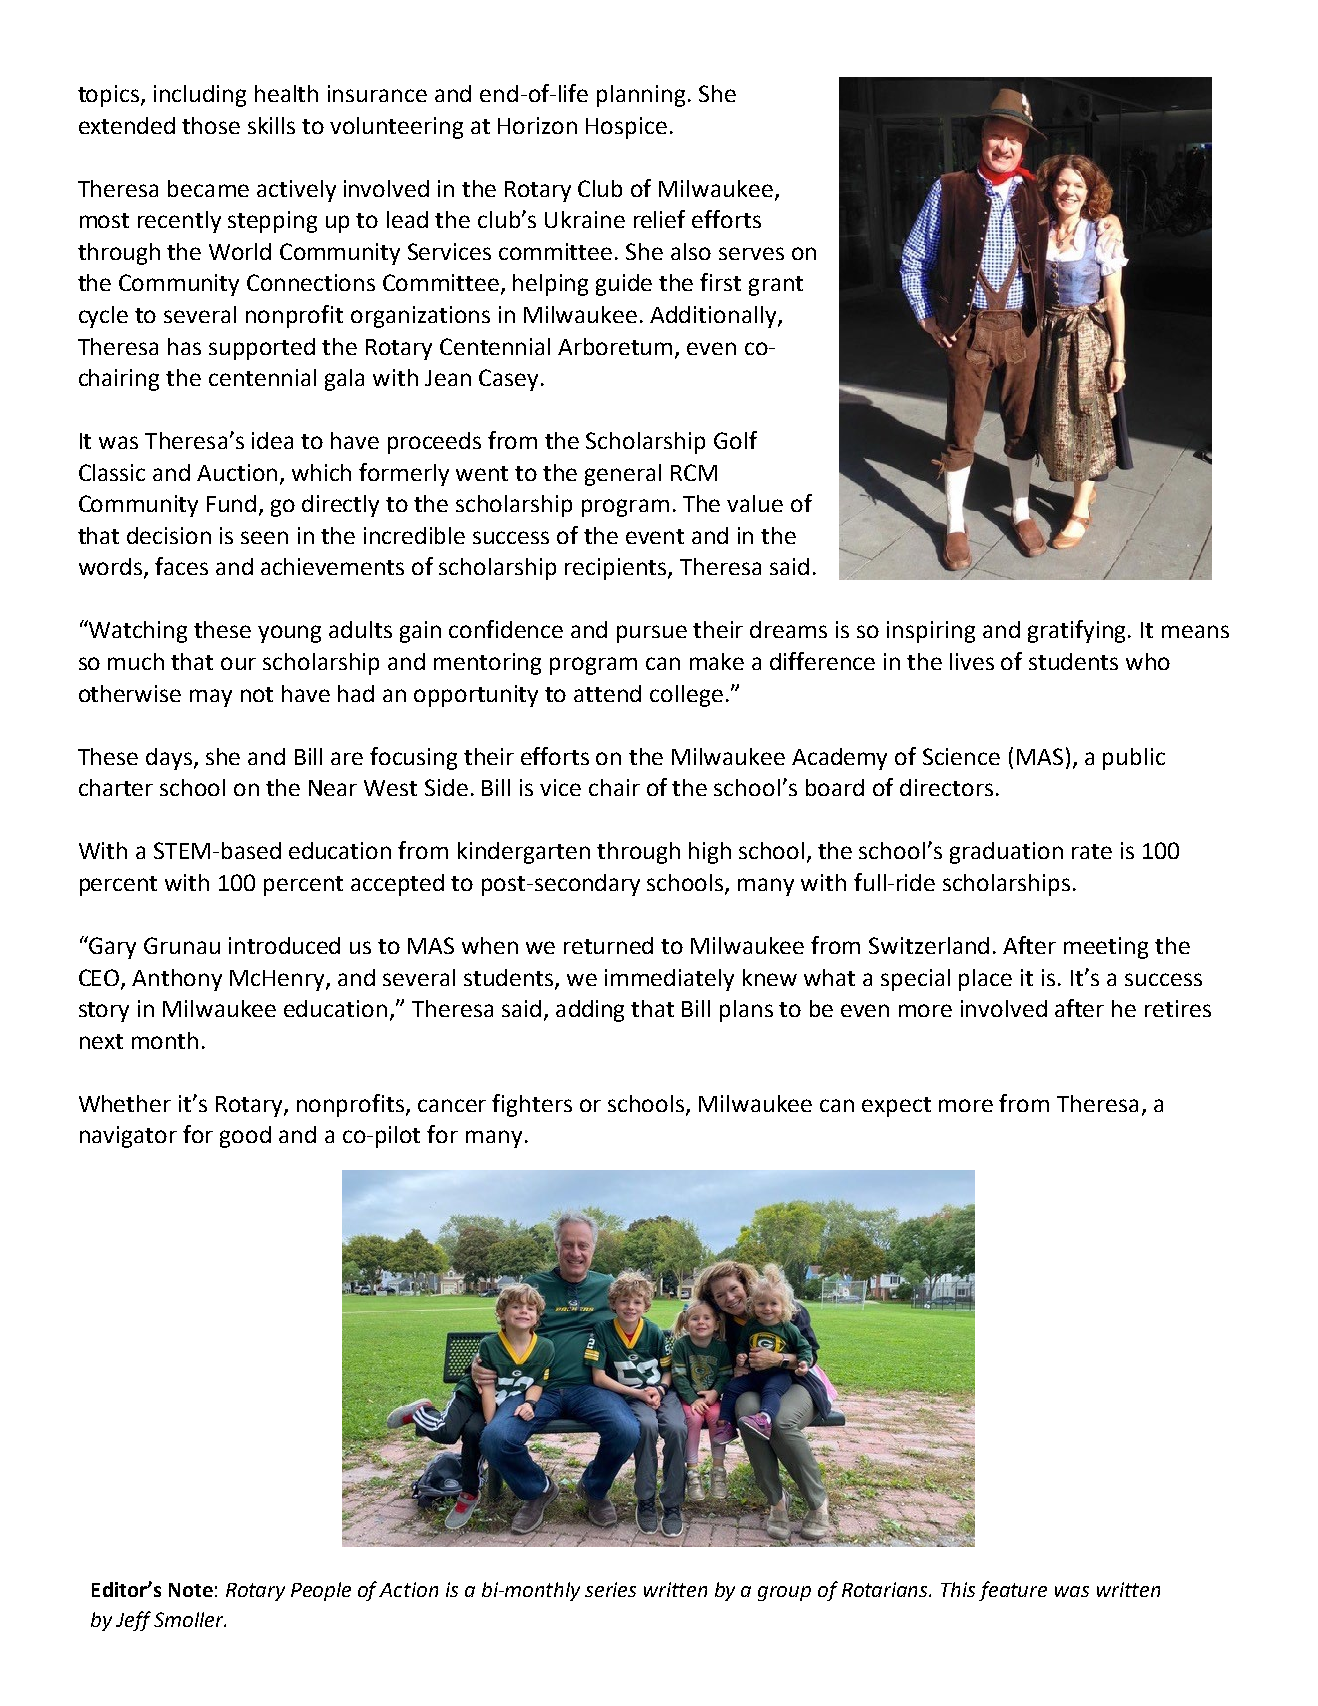 This screenshot has height=1706, width=1318. What do you see at coordinates (896, 1107) in the screenshot?
I see `expect` at bounding box center [896, 1107].
